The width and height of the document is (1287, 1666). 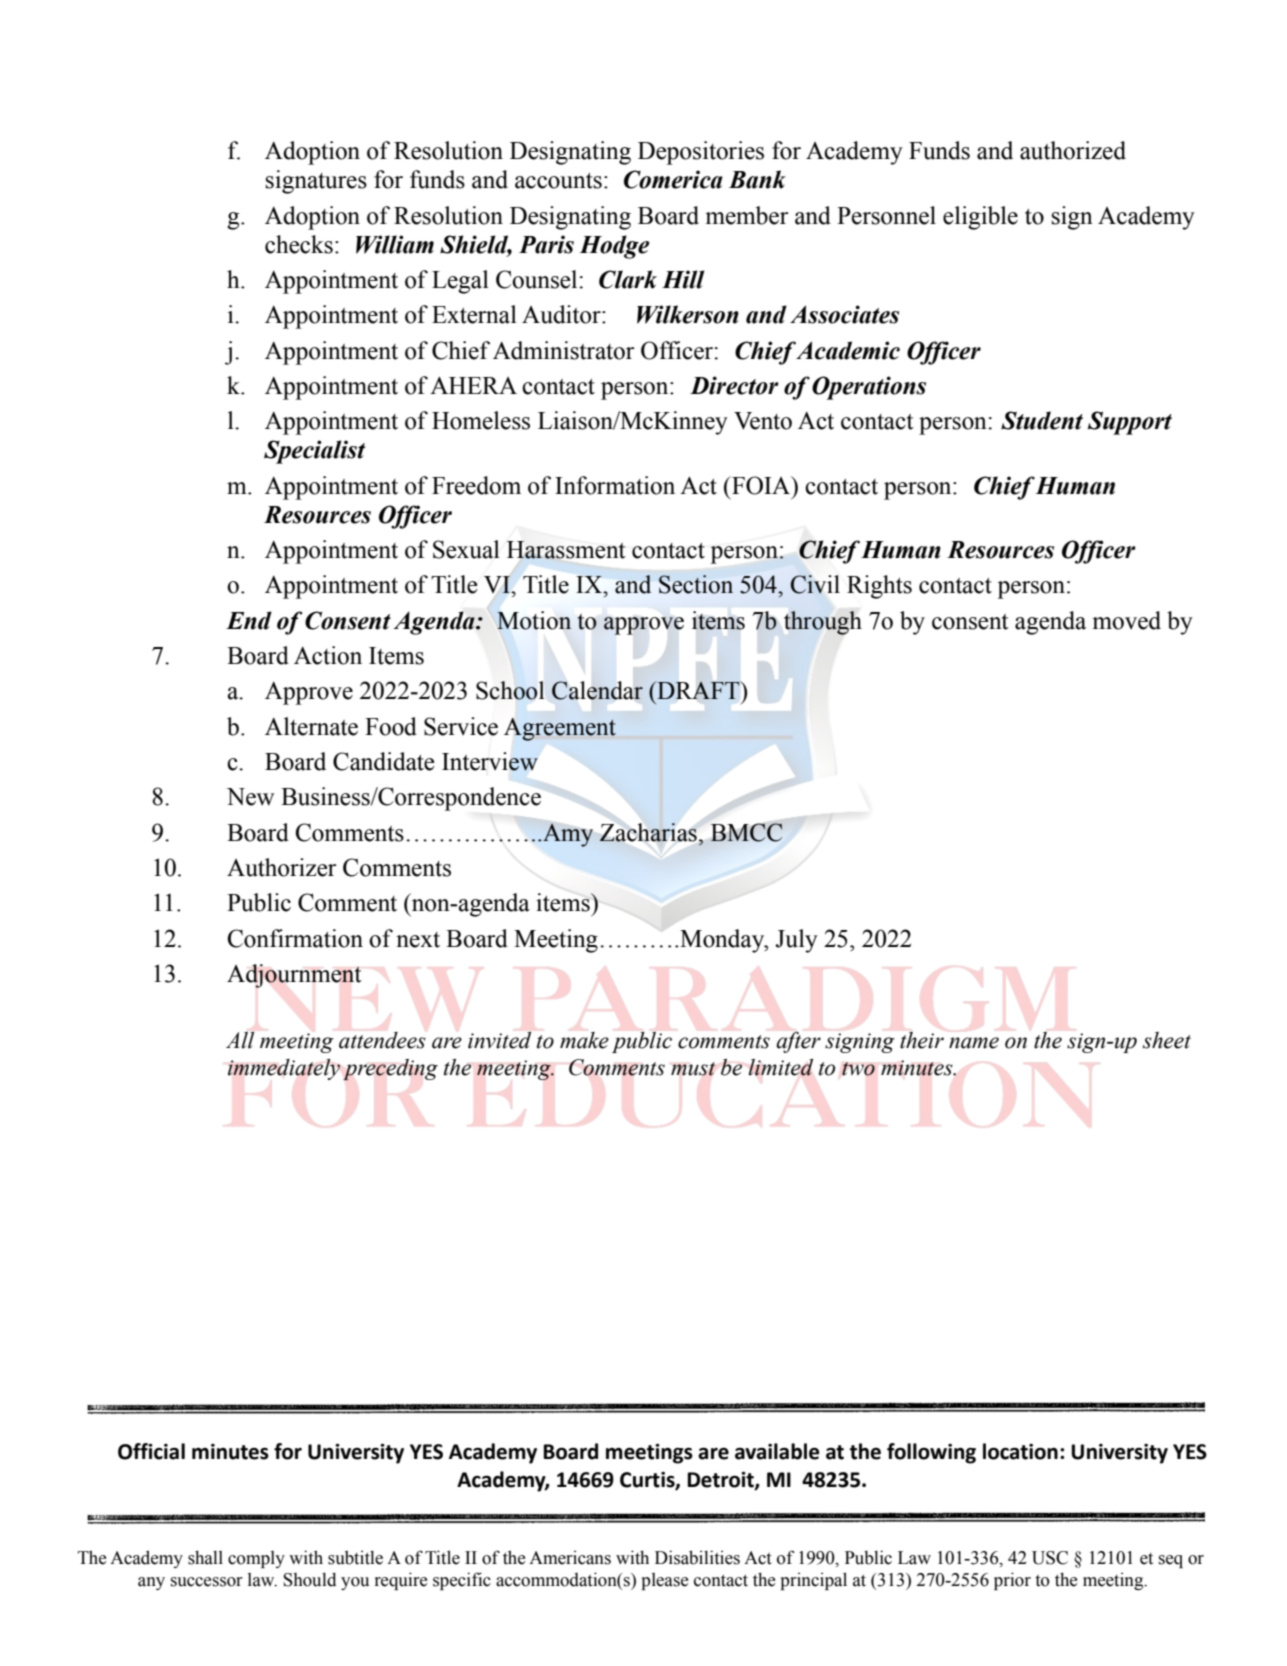 I want to click on must, so click(x=693, y=1069).
